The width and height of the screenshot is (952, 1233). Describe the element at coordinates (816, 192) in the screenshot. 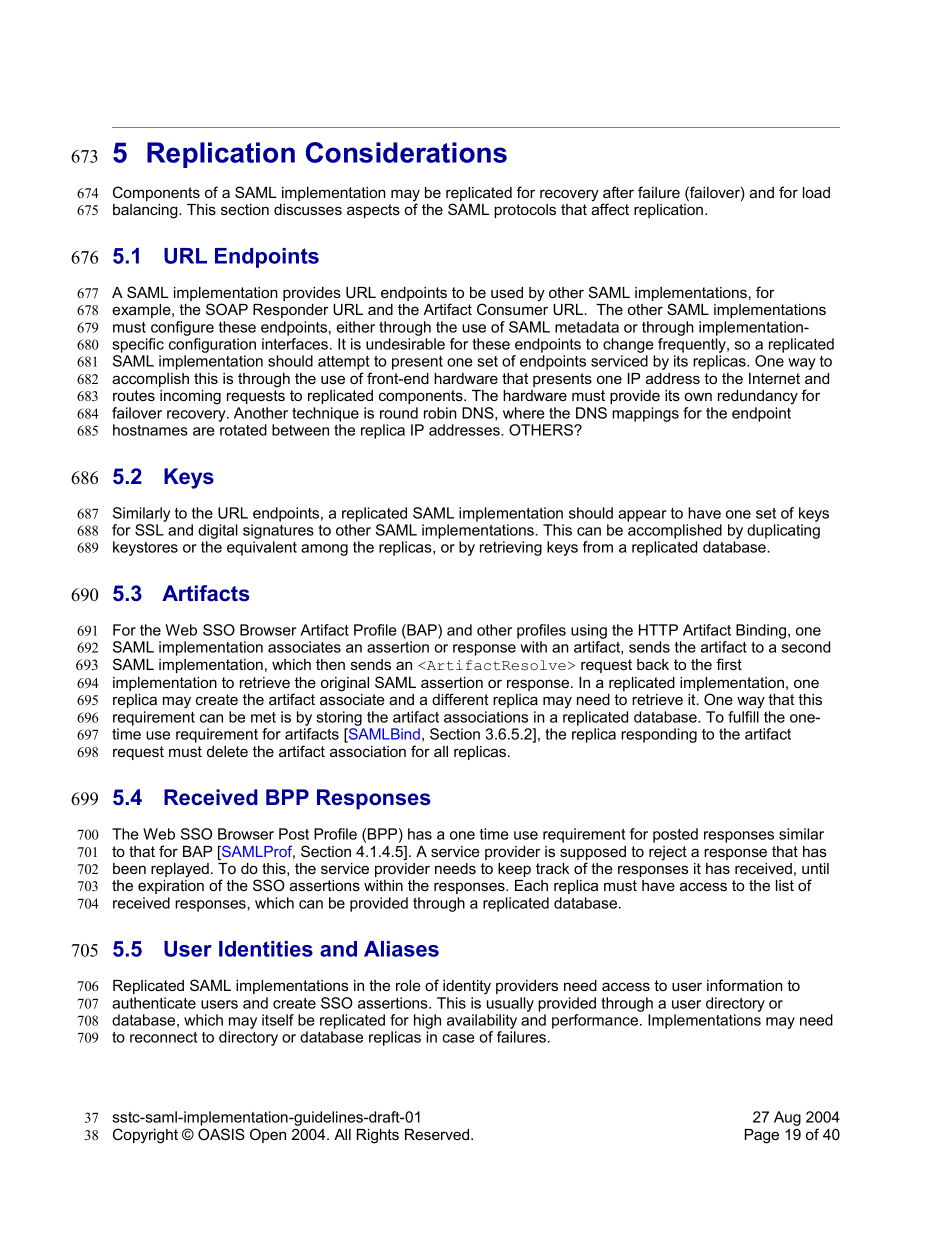

I see `load` at that location.
